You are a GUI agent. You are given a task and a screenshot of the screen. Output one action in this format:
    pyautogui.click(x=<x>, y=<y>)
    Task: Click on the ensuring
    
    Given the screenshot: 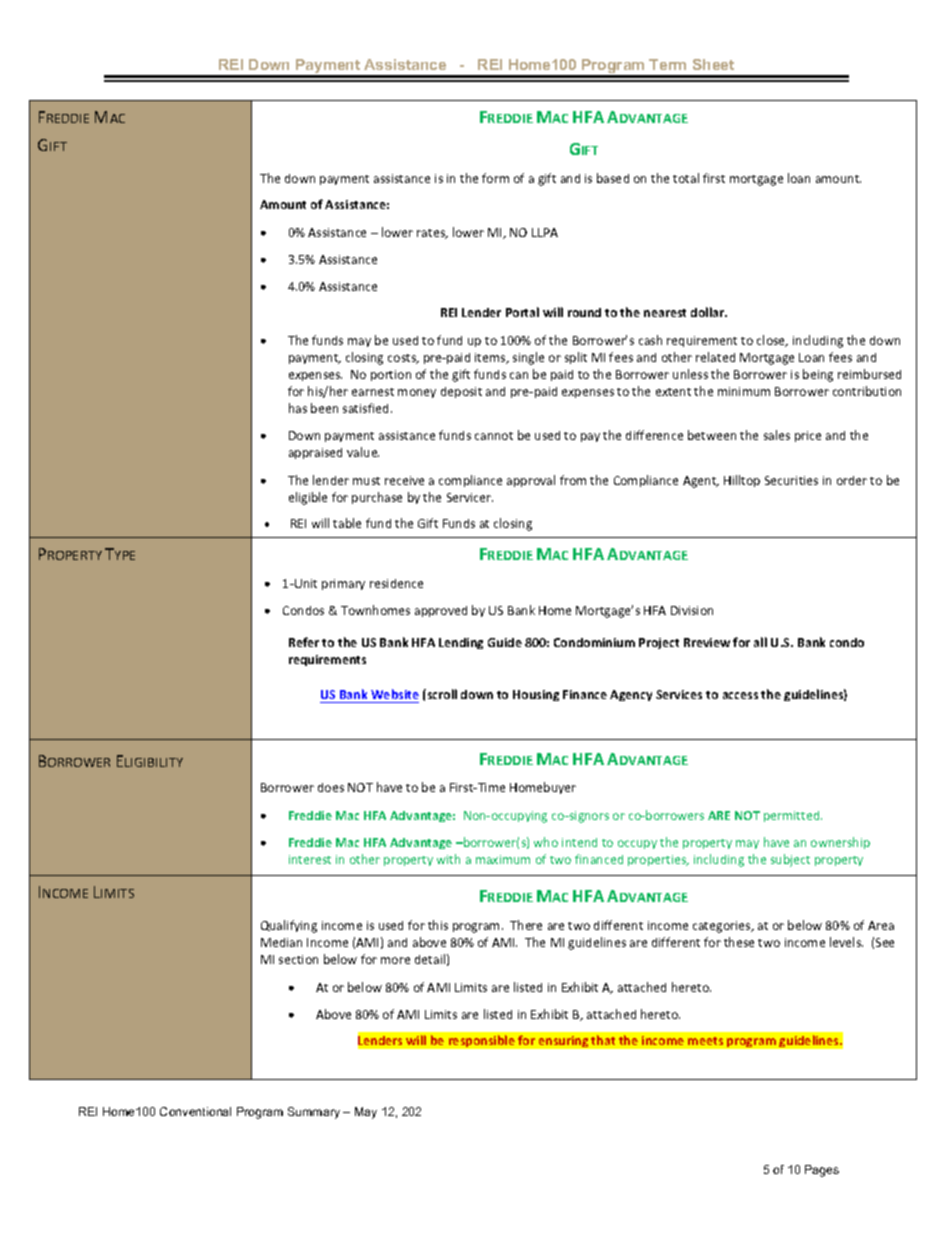 What is the action you would take?
    pyautogui.click(x=563, y=1041)
